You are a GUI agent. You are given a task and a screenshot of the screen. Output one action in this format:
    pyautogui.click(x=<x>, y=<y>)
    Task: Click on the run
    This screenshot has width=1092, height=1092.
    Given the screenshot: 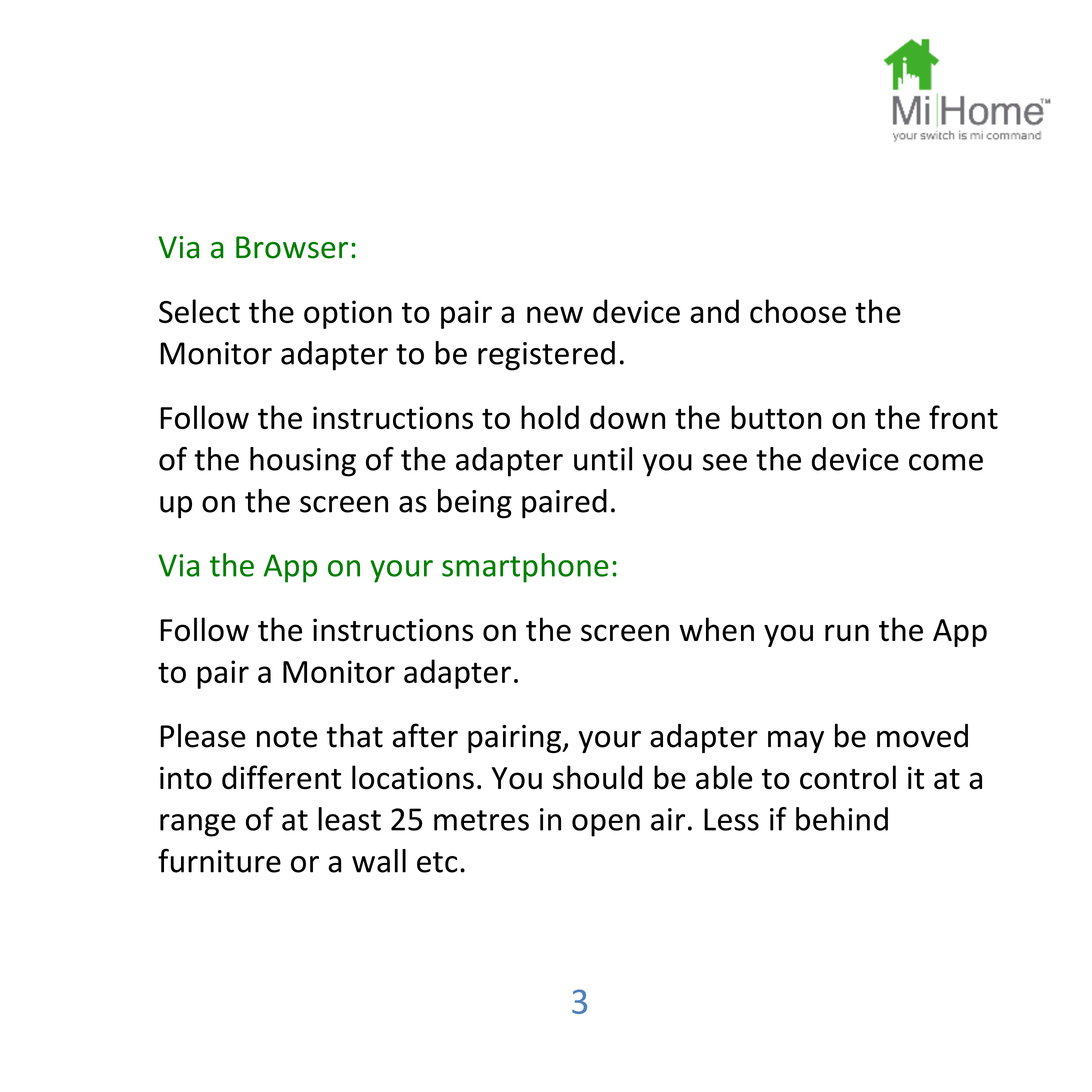 What is the action you would take?
    pyautogui.click(x=847, y=633)
